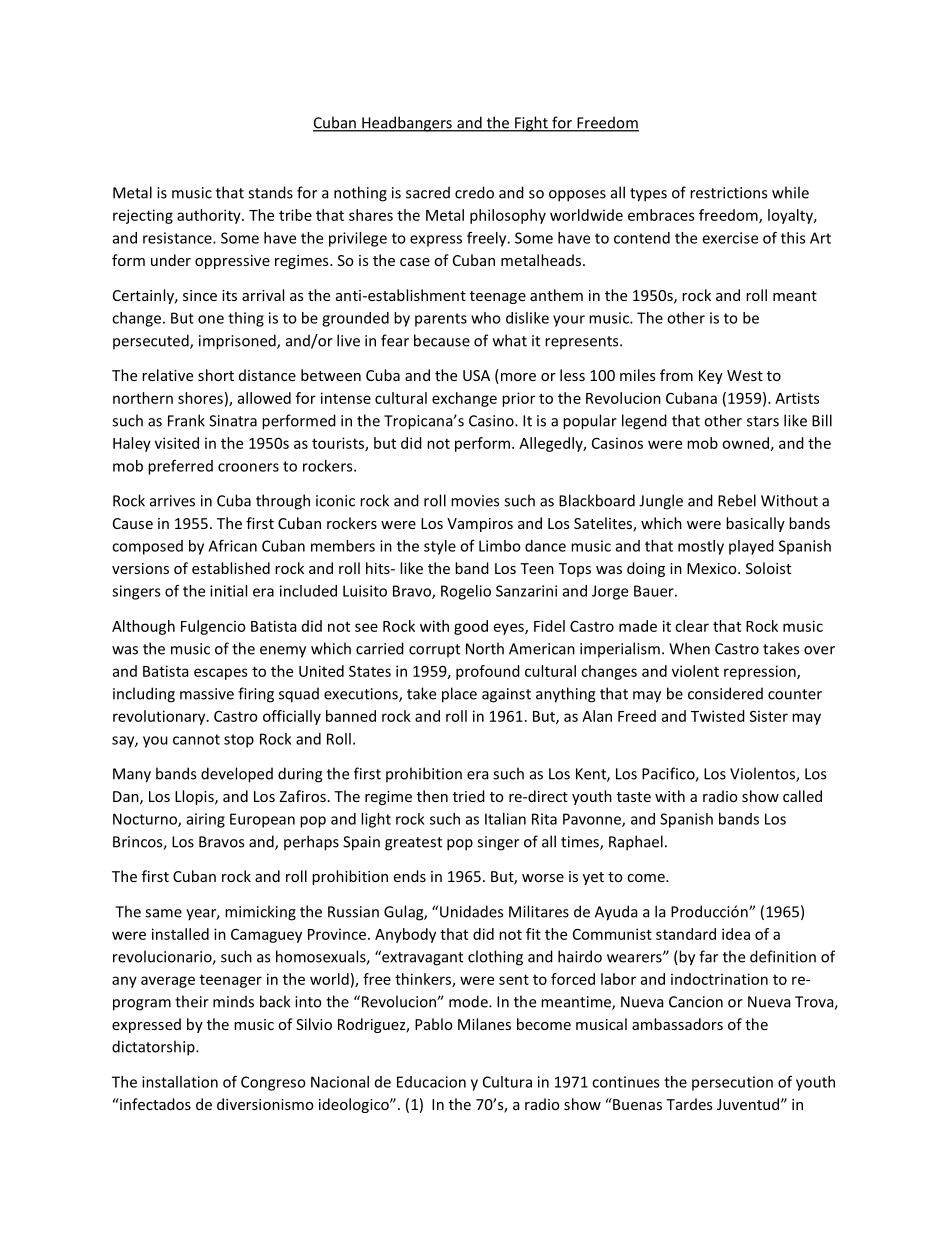 The image size is (952, 1233). What do you see at coordinates (474, 192) in the page?
I see `credo` at bounding box center [474, 192].
